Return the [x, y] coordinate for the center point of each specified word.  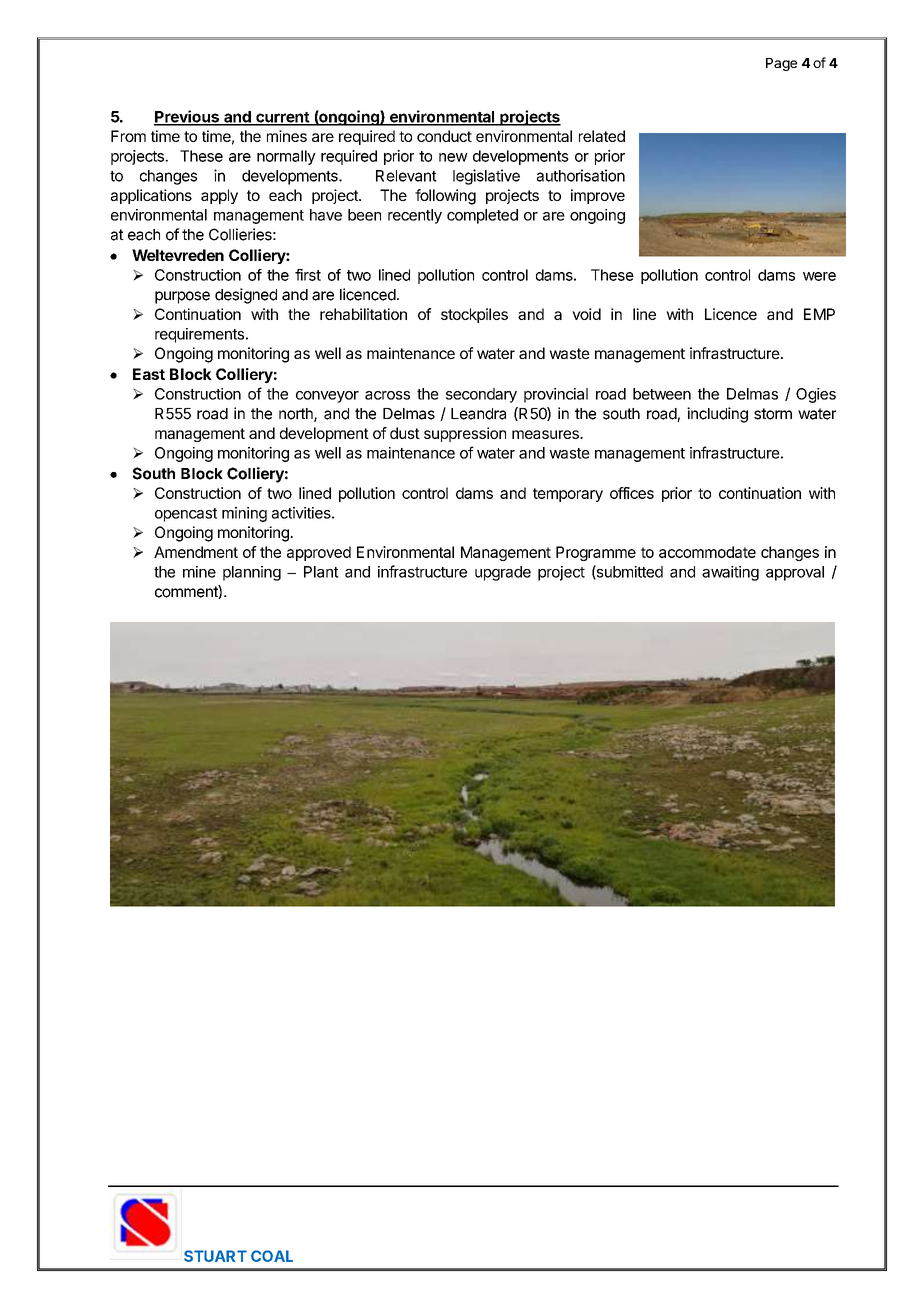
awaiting [730, 573]
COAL [272, 1256]
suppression [465, 434]
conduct [444, 136]
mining [244, 514]
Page [781, 64]
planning [252, 573]
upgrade [503, 573]
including [717, 415]
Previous [187, 117]
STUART [215, 1256]
